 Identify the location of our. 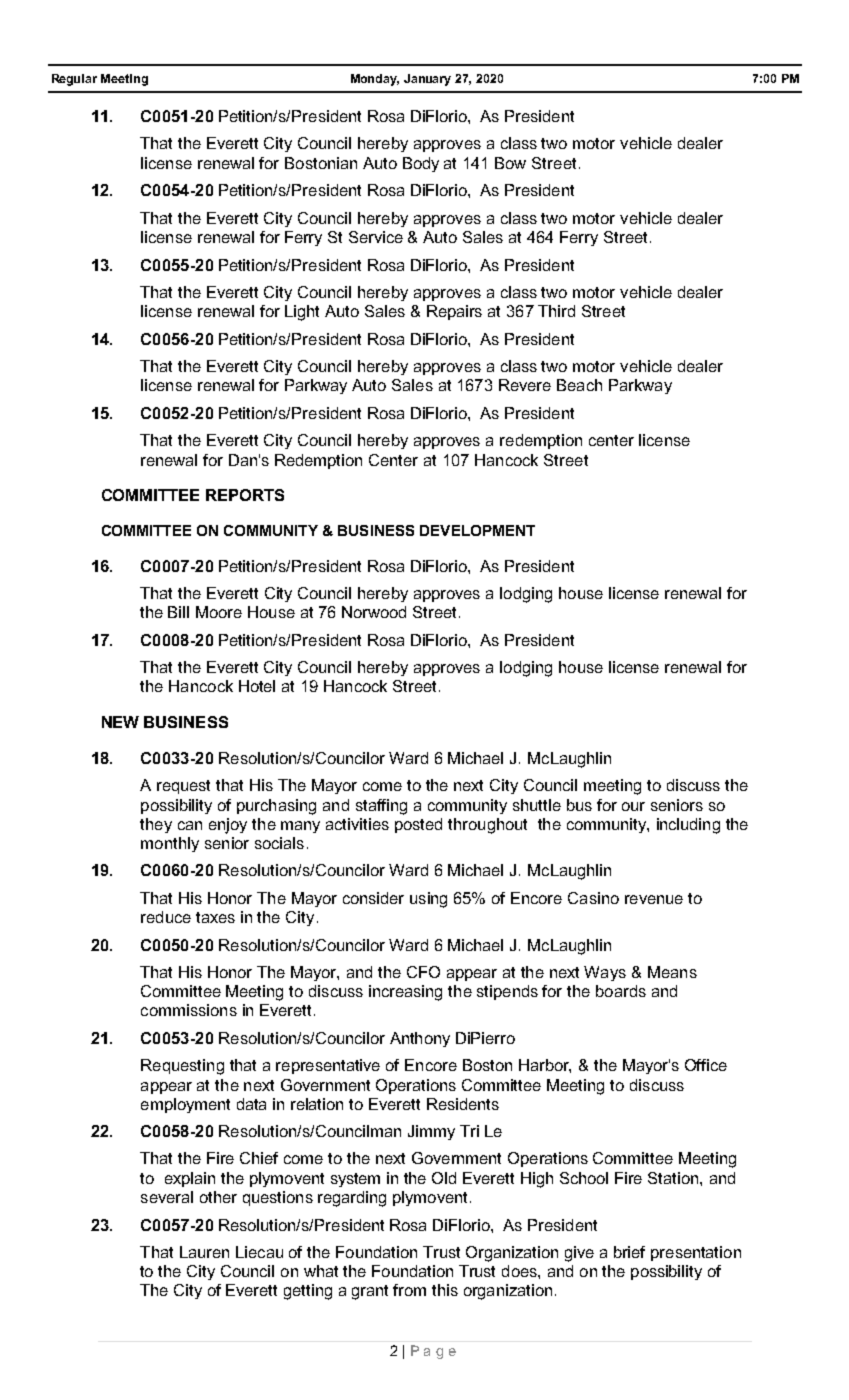
(633, 806).
